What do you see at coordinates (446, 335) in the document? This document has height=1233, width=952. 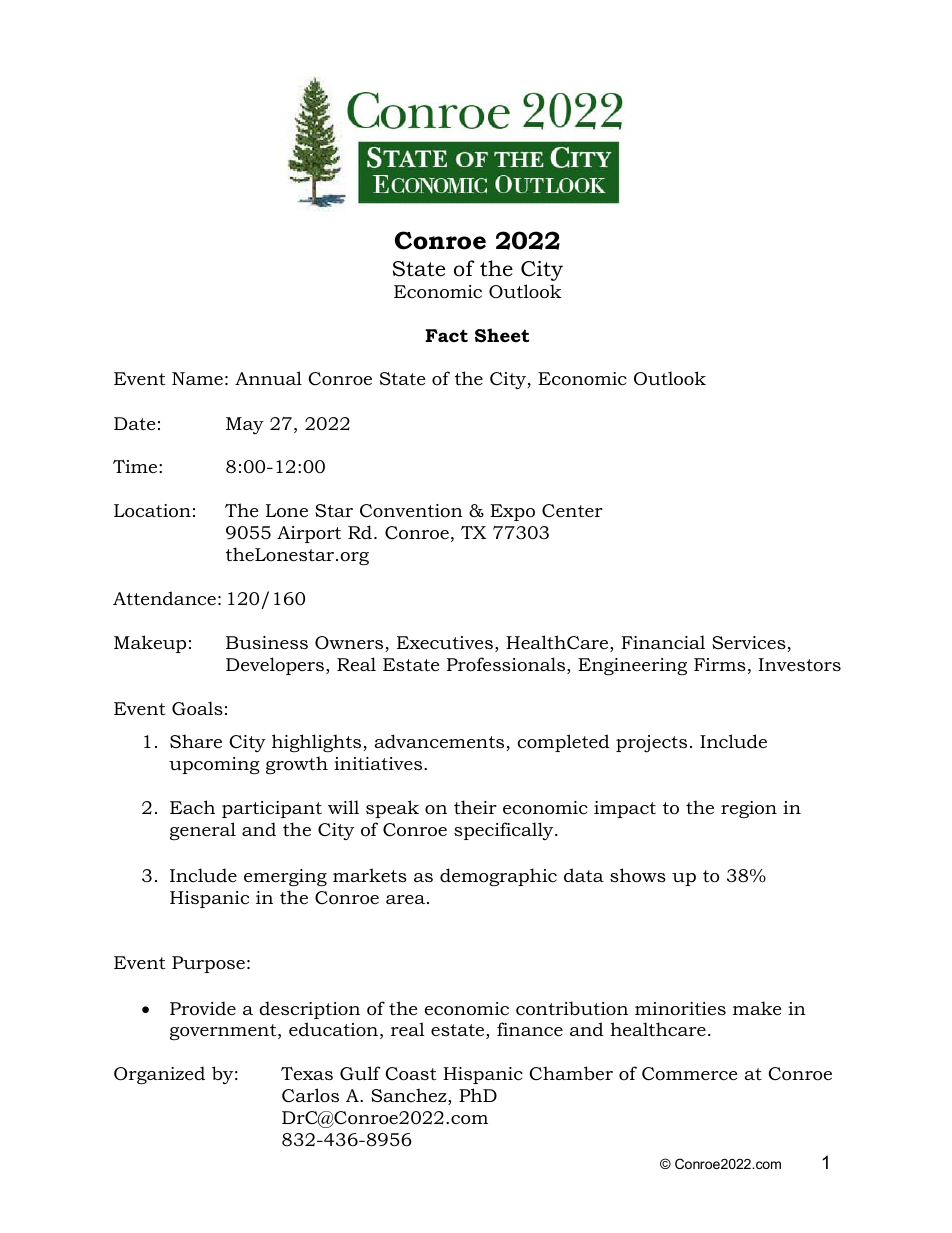 I see `Fact` at bounding box center [446, 335].
